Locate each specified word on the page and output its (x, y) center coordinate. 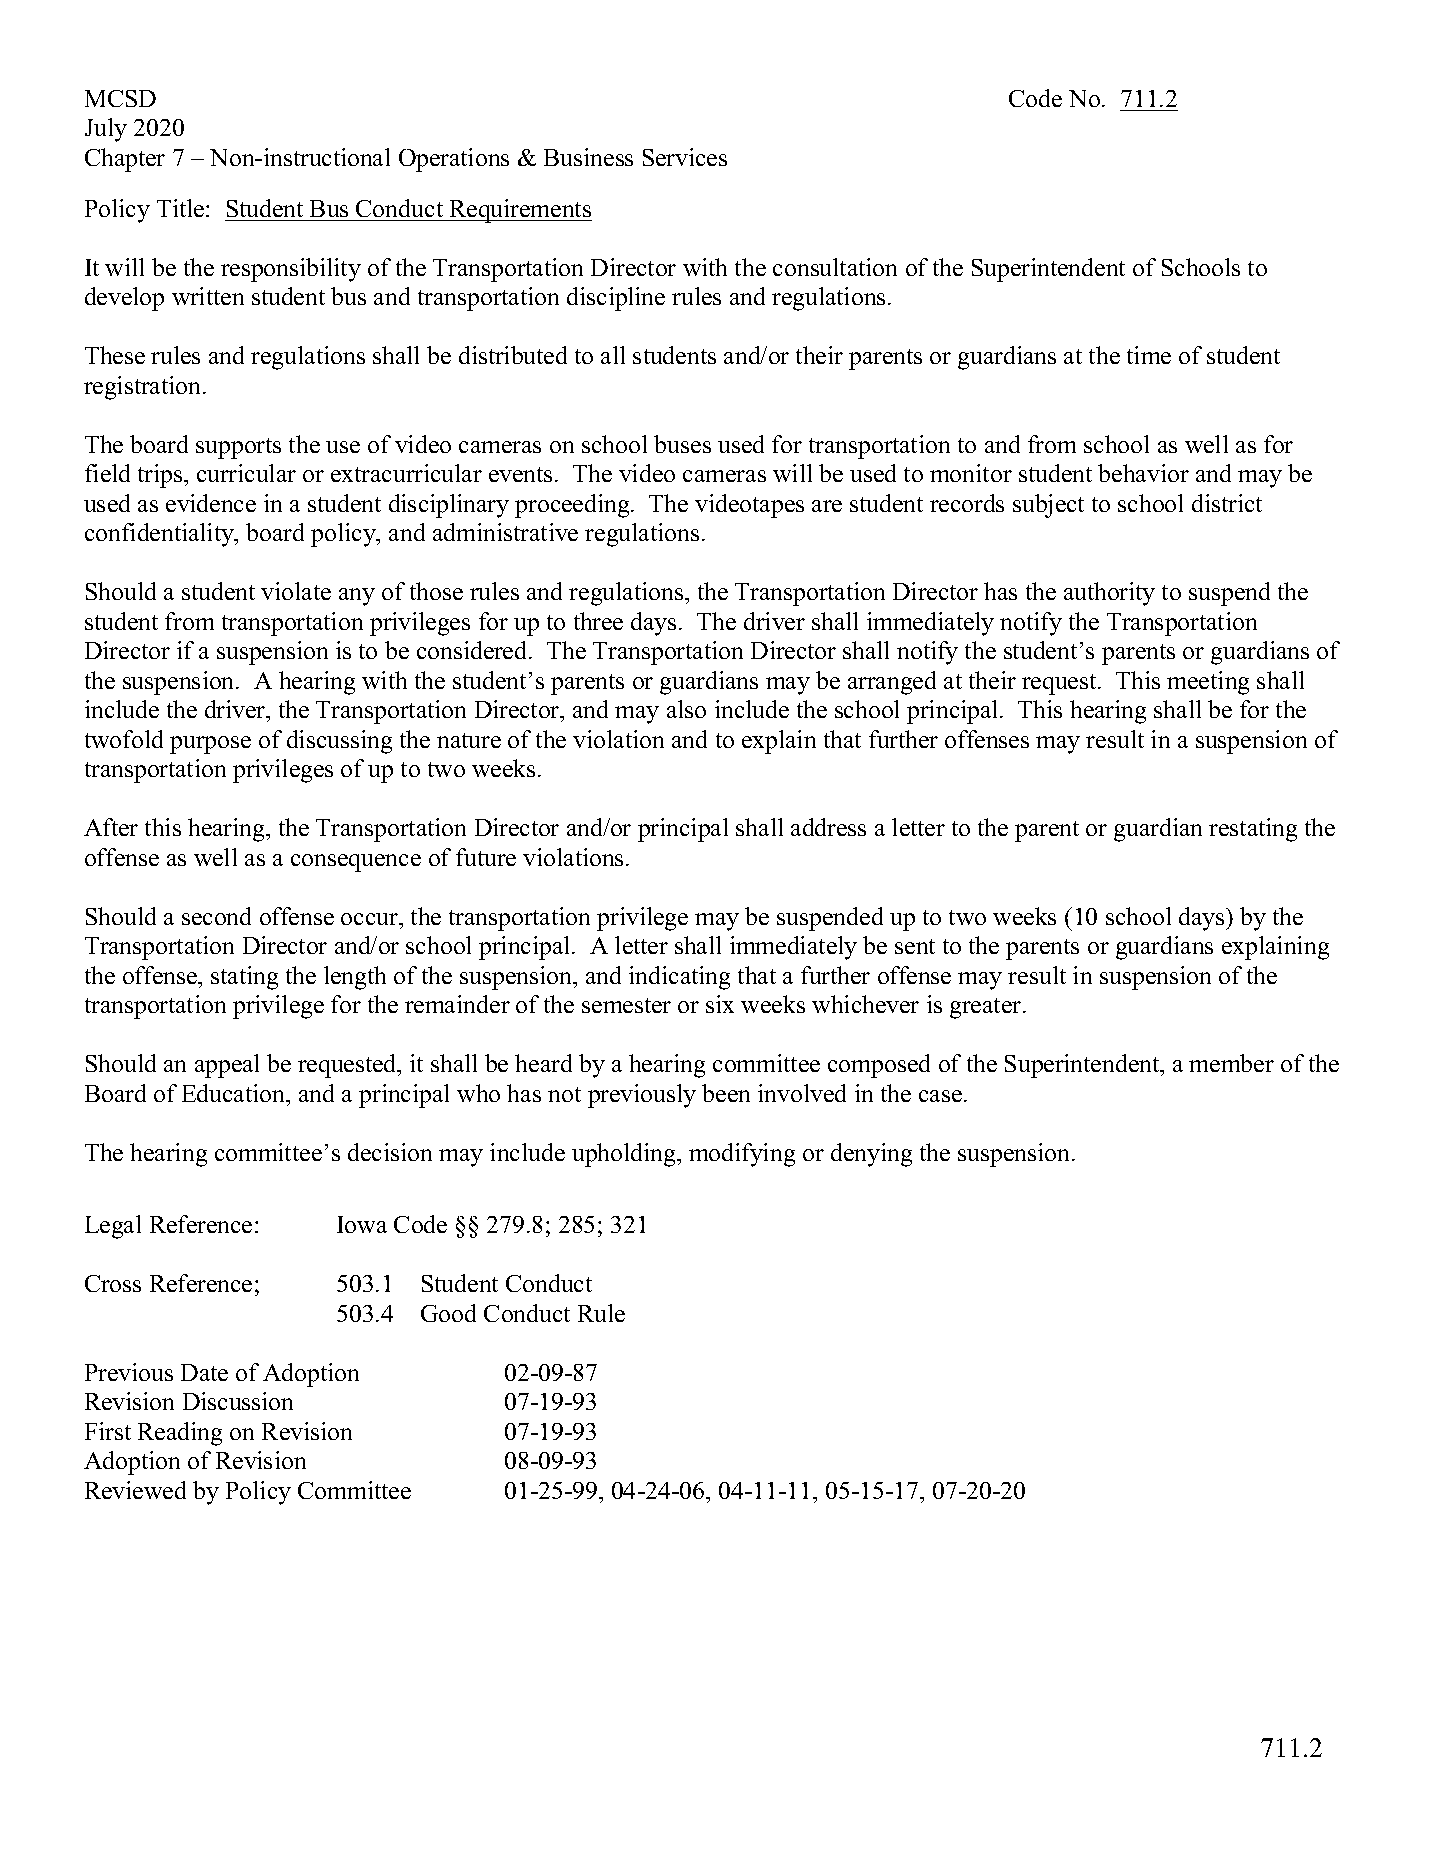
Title (182, 208)
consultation (835, 267)
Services (685, 157)
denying (871, 1155)
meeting (1208, 683)
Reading (180, 1434)
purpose (210, 745)
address (828, 827)
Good (448, 1313)
